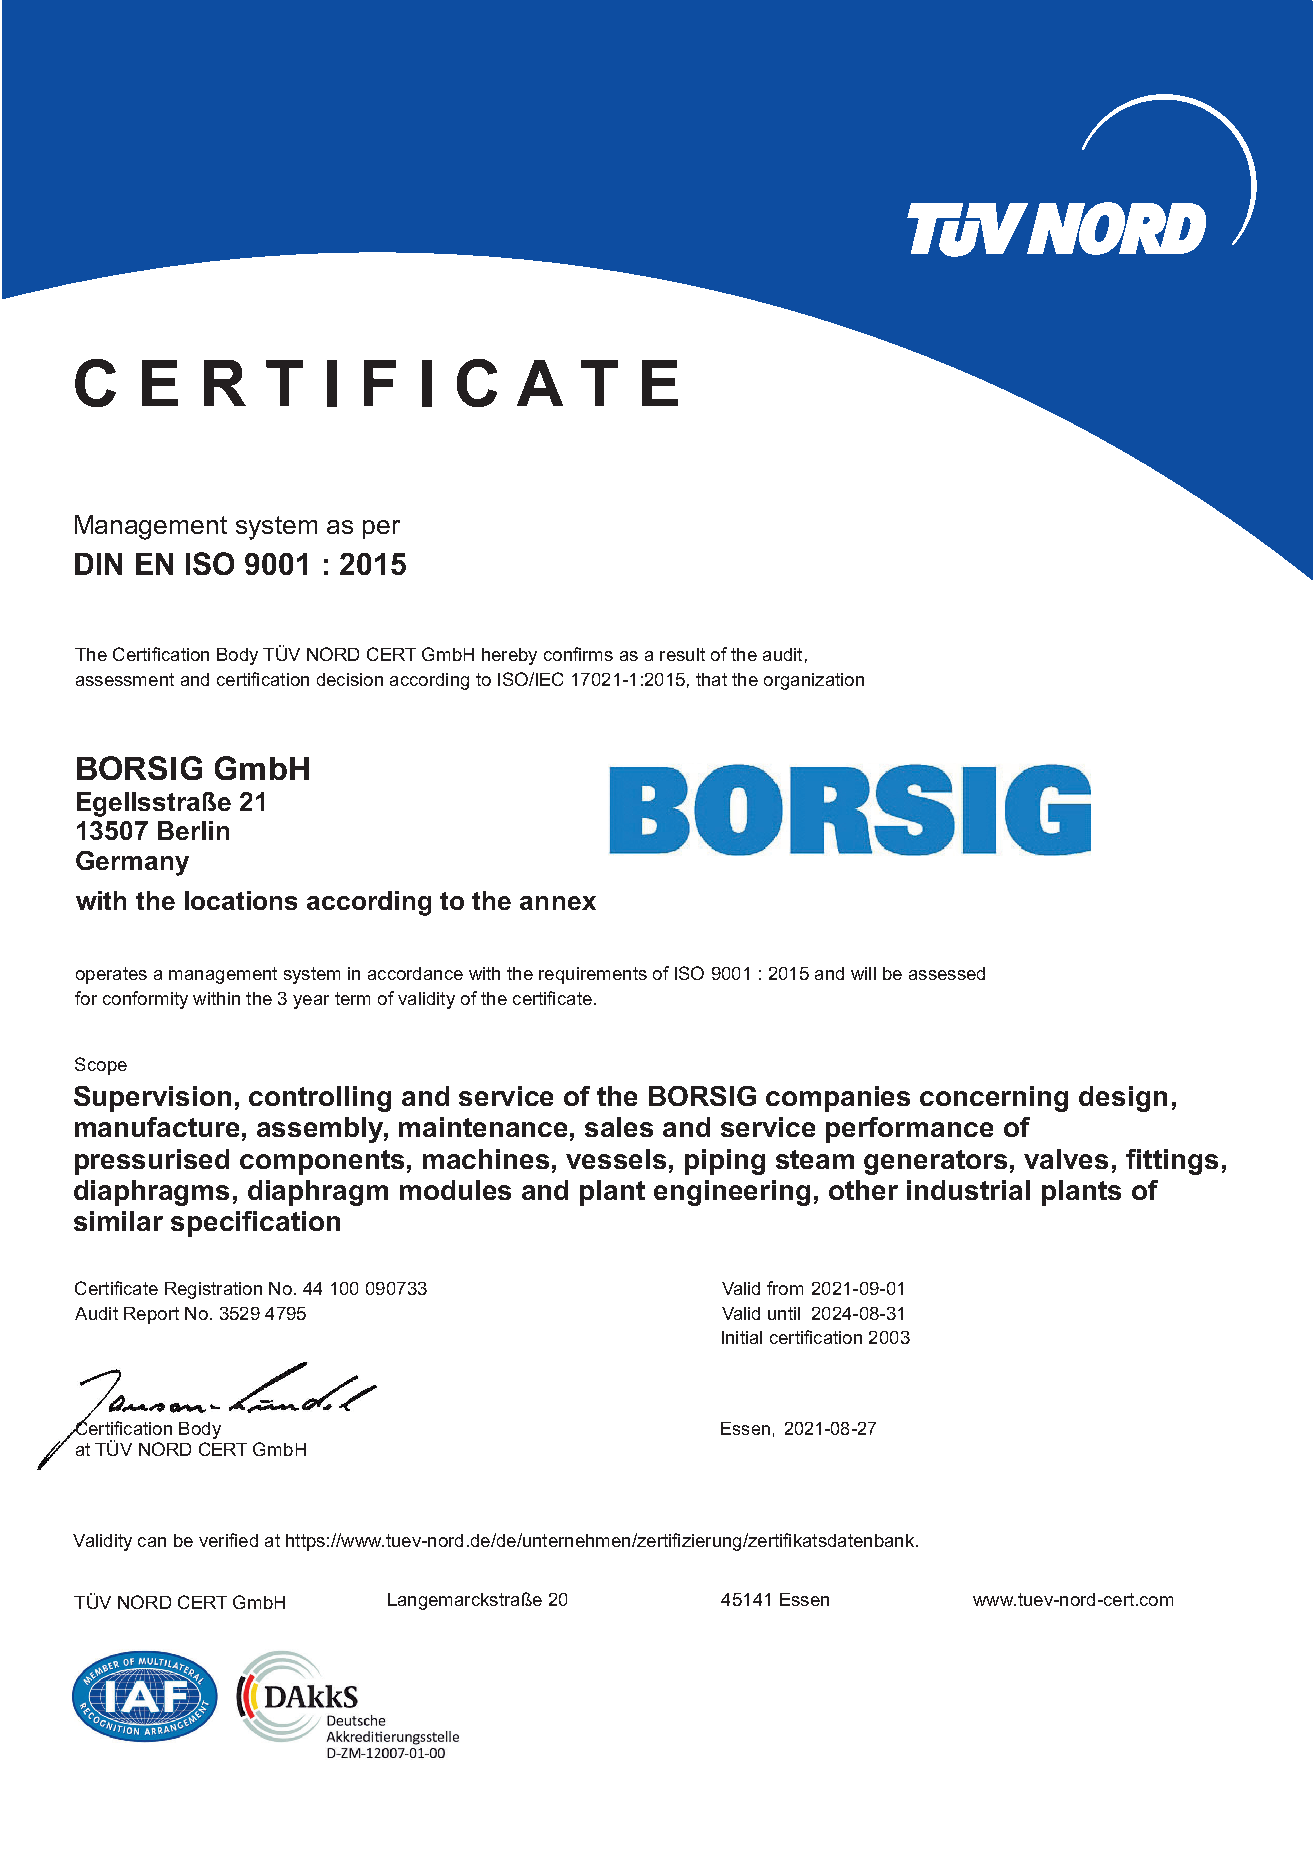 The width and height of the document is (1315, 1860). What do you see at coordinates (814, 681) in the document?
I see `organization` at bounding box center [814, 681].
